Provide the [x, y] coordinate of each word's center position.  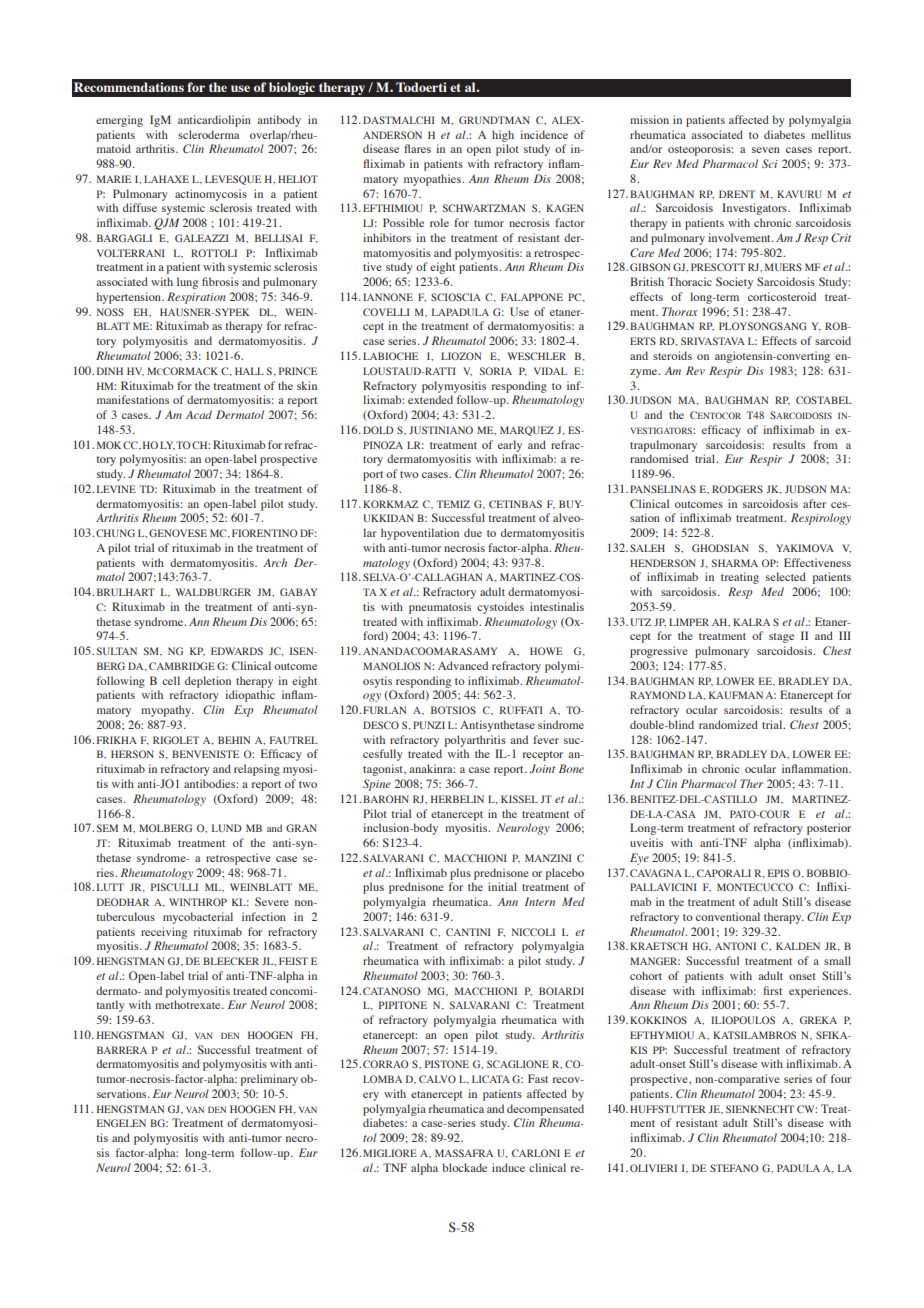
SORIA [496, 371]
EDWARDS [237, 651]
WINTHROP [198, 902]
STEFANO [734, 1168]
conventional [728, 916]
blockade [464, 1167]
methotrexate [189, 1004]
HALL [249, 371]
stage [781, 638]
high [503, 136]
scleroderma [208, 134]
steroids [672, 355]
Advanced [463, 665]
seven [766, 150]
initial [502, 886]
